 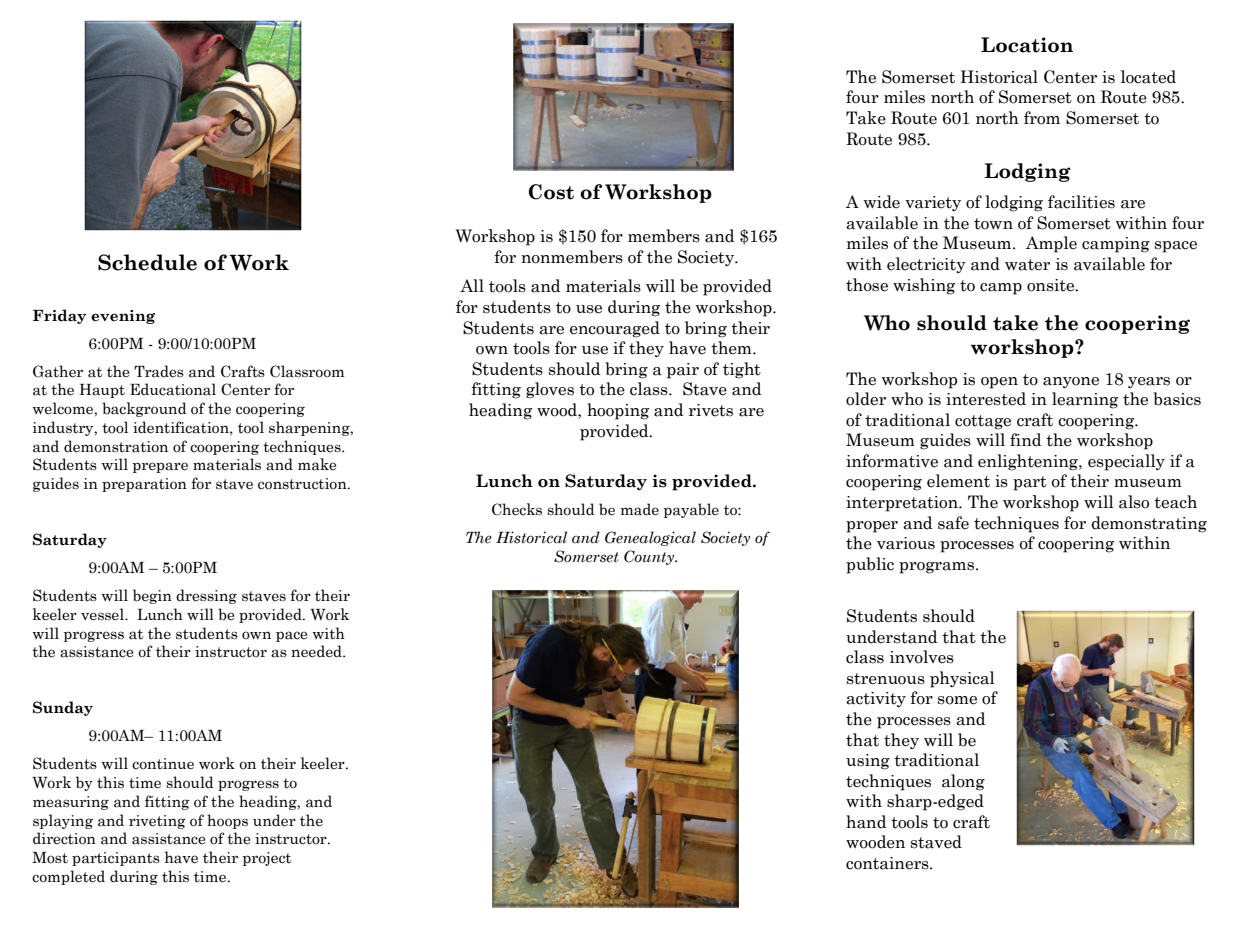 What do you see at coordinates (1029, 462) in the screenshot?
I see `enlightening` at bounding box center [1029, 462].
